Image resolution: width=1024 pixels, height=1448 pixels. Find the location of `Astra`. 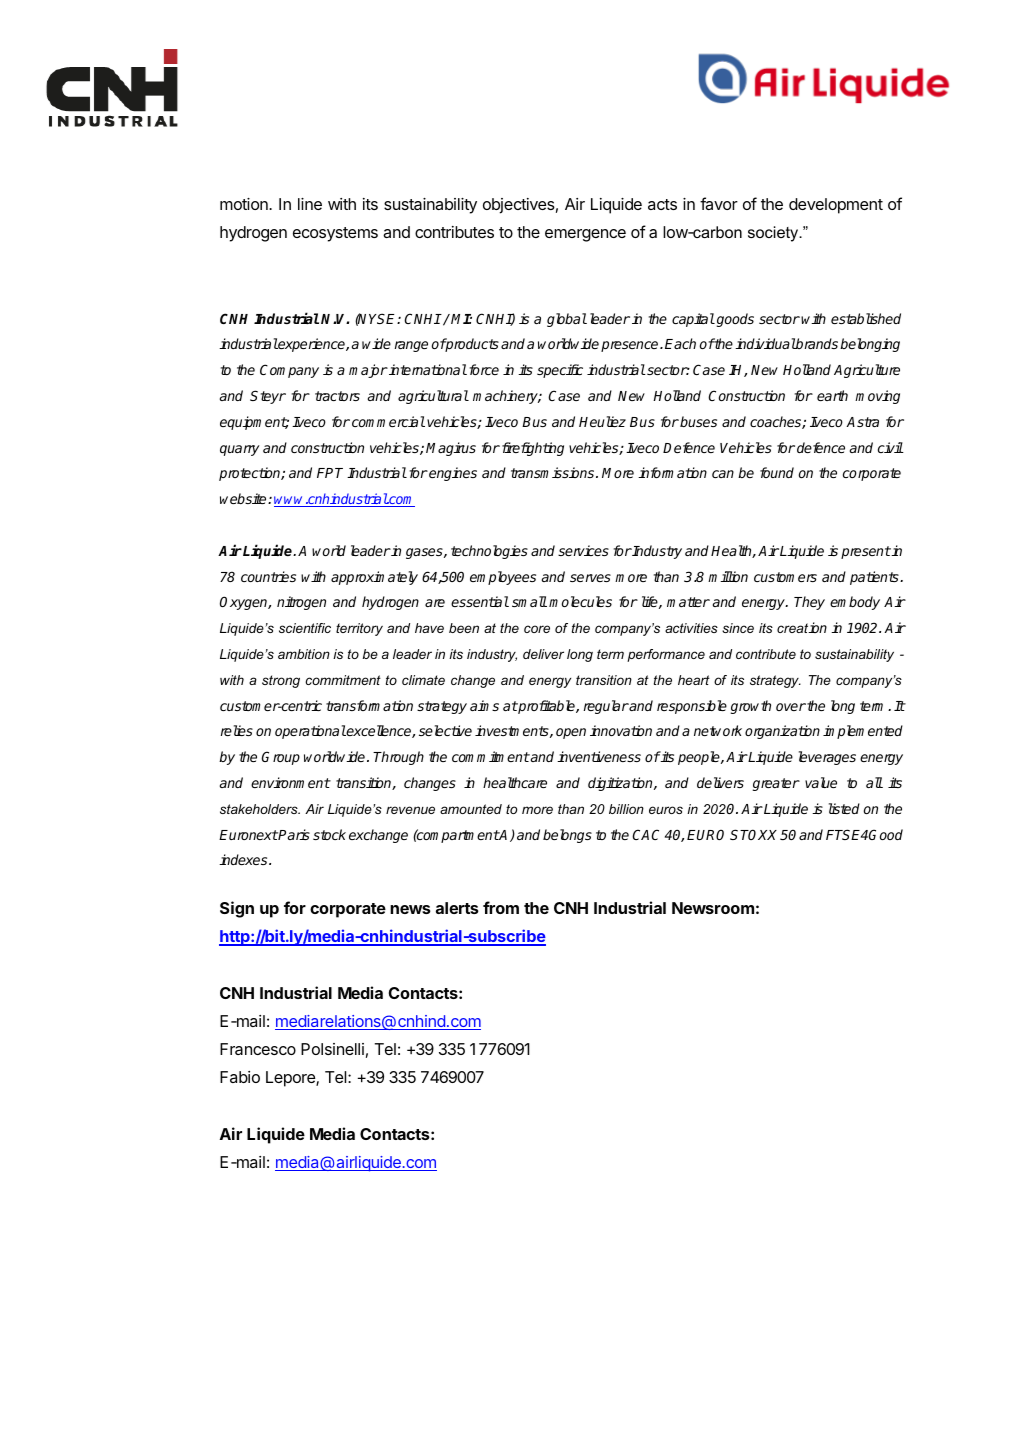

Astra is located at coordinates (862, 422).
